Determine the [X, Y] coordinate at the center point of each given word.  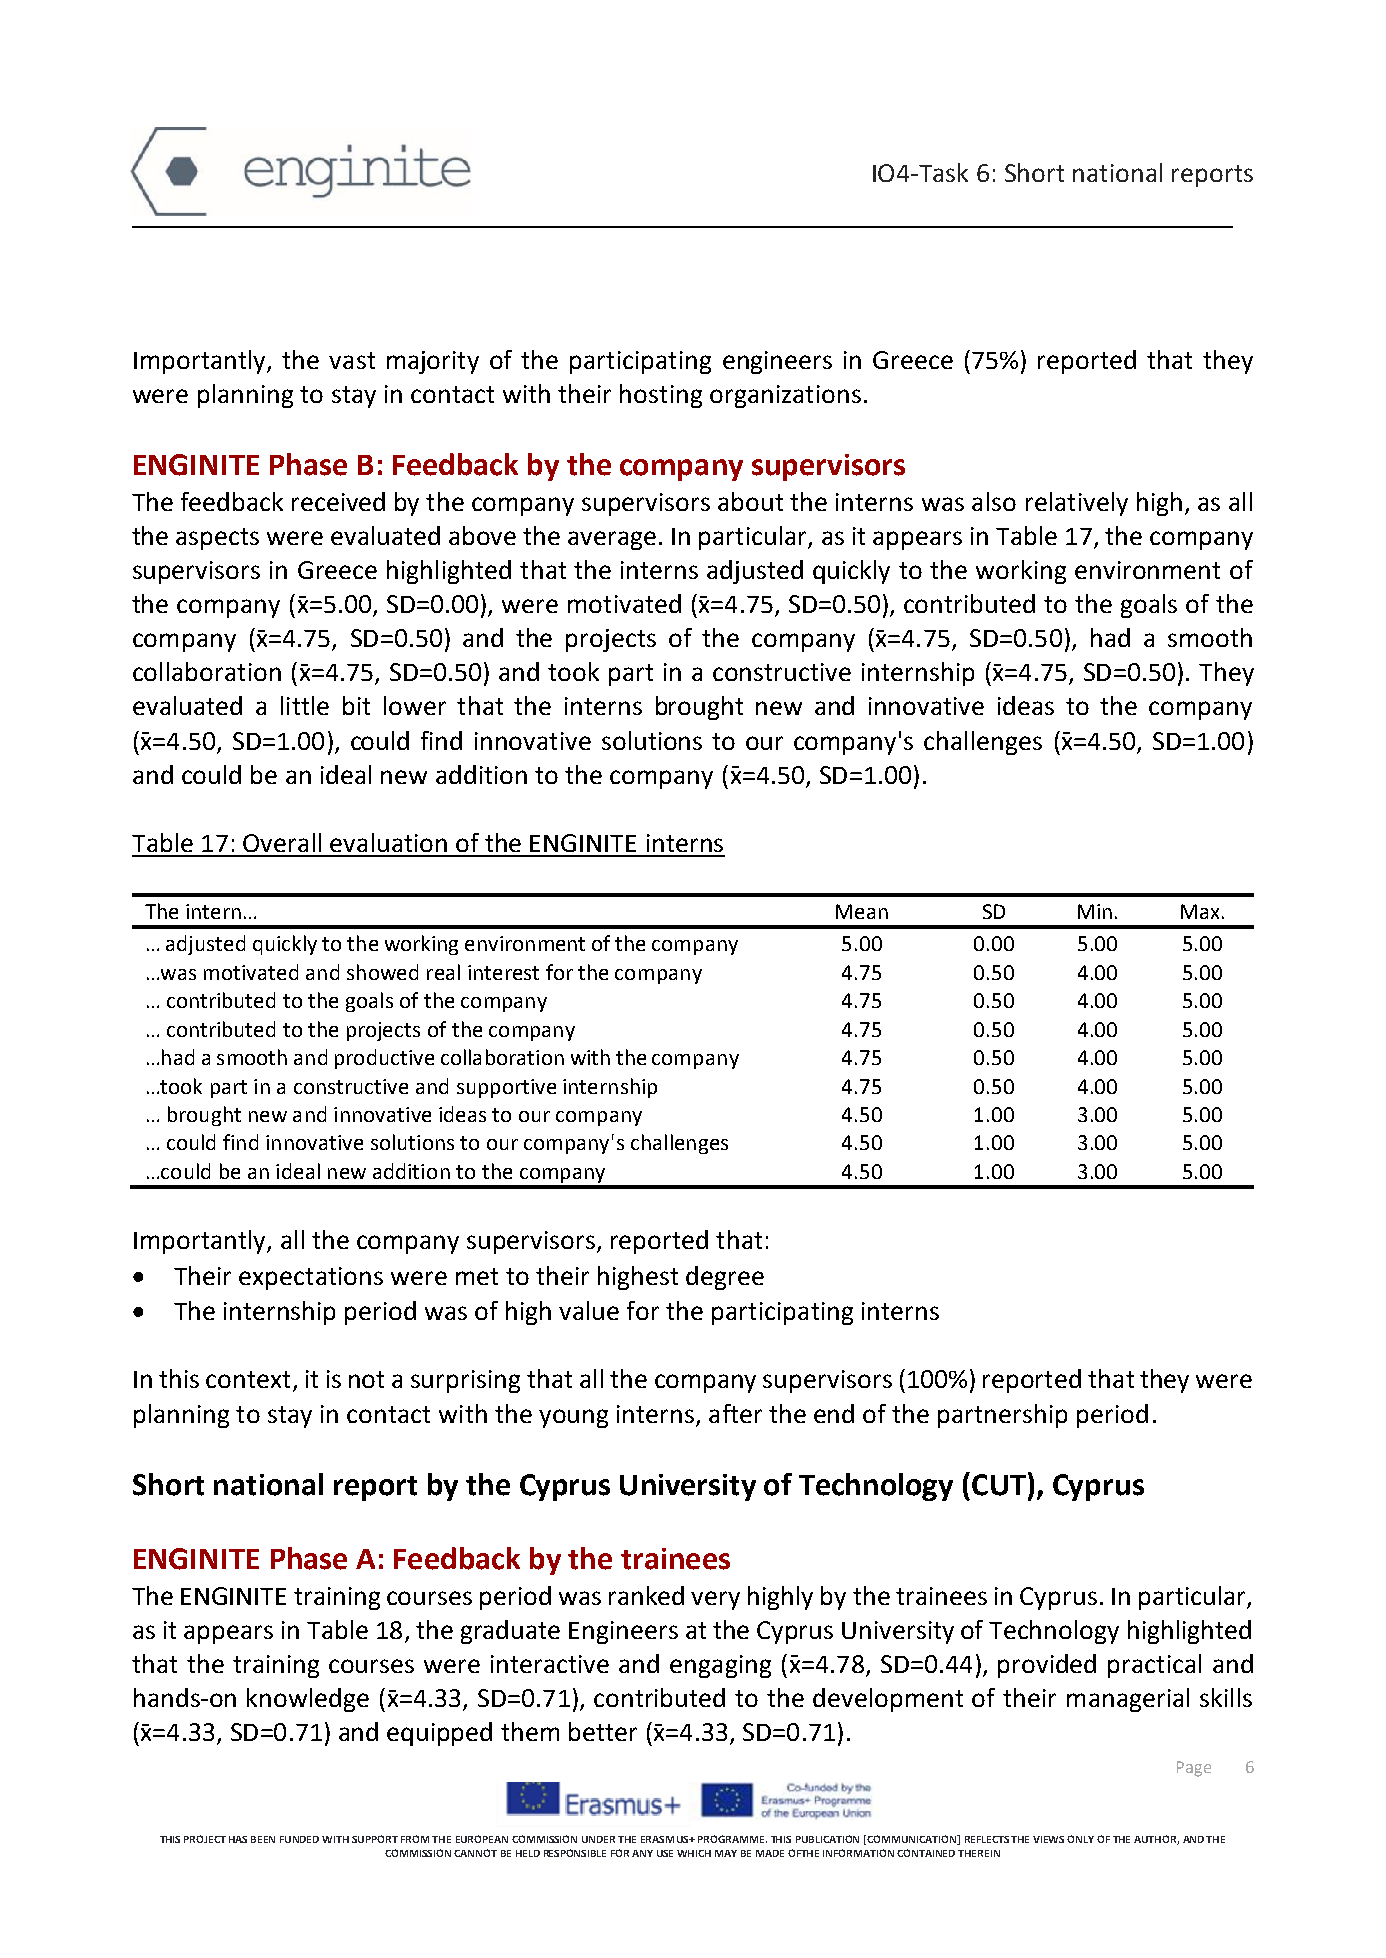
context [248, 1379]
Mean [862, 911]
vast [352, 360]
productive [384, 1059]
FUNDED [299, 1839]
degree [725, 1278]
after [735, 1413]
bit [356, 705]
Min [1095, 911]
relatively [1077, 504]
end [834, 1413]
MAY [726, 1853]
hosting [661, 396]
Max [1200, 911]
